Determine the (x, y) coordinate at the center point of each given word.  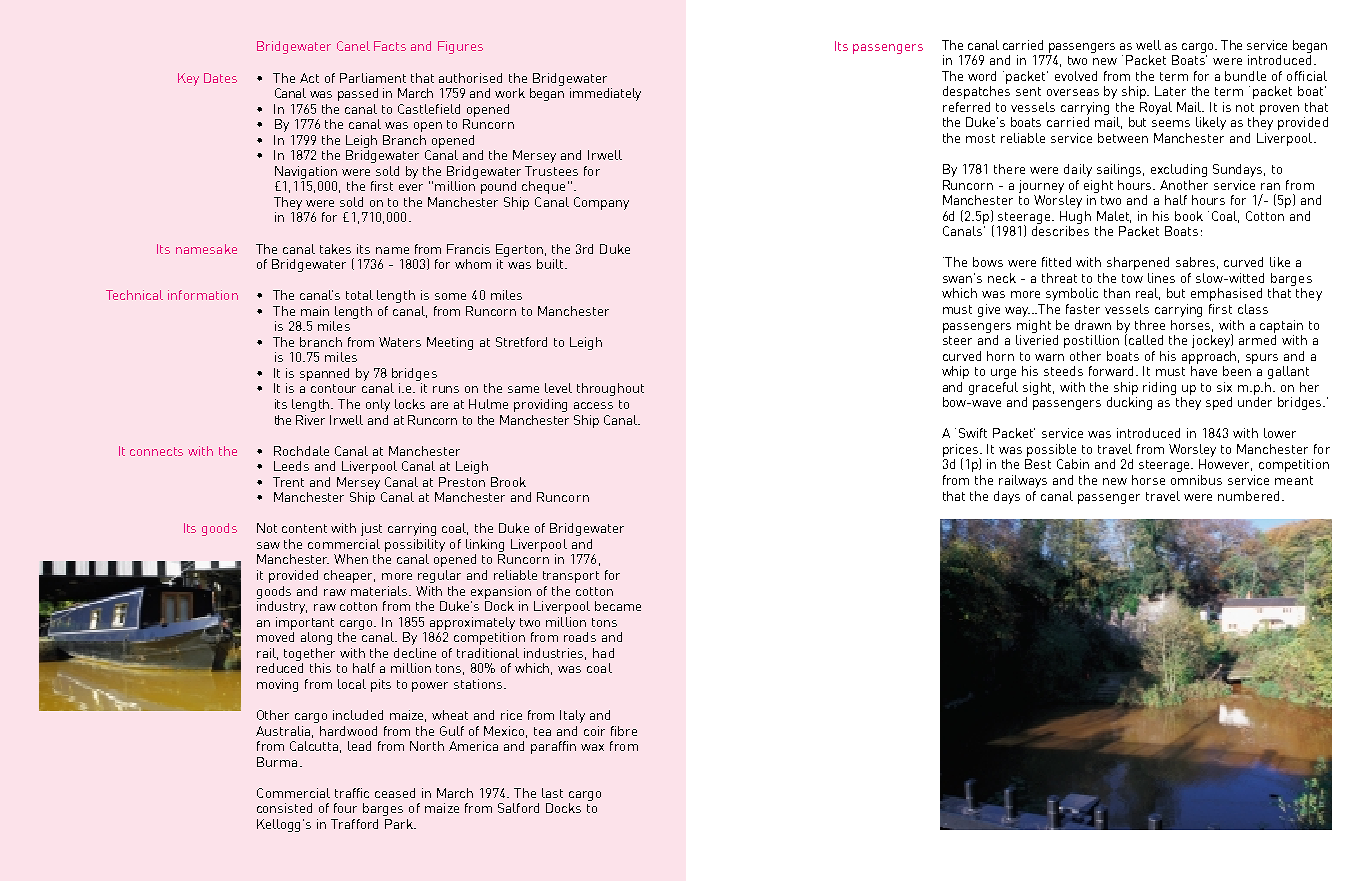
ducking (1129, 403)
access (593, 405)
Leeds (291, 466)
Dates (220, 78)
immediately (605, 94)
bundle (1245, 76)
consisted (284, 808)
